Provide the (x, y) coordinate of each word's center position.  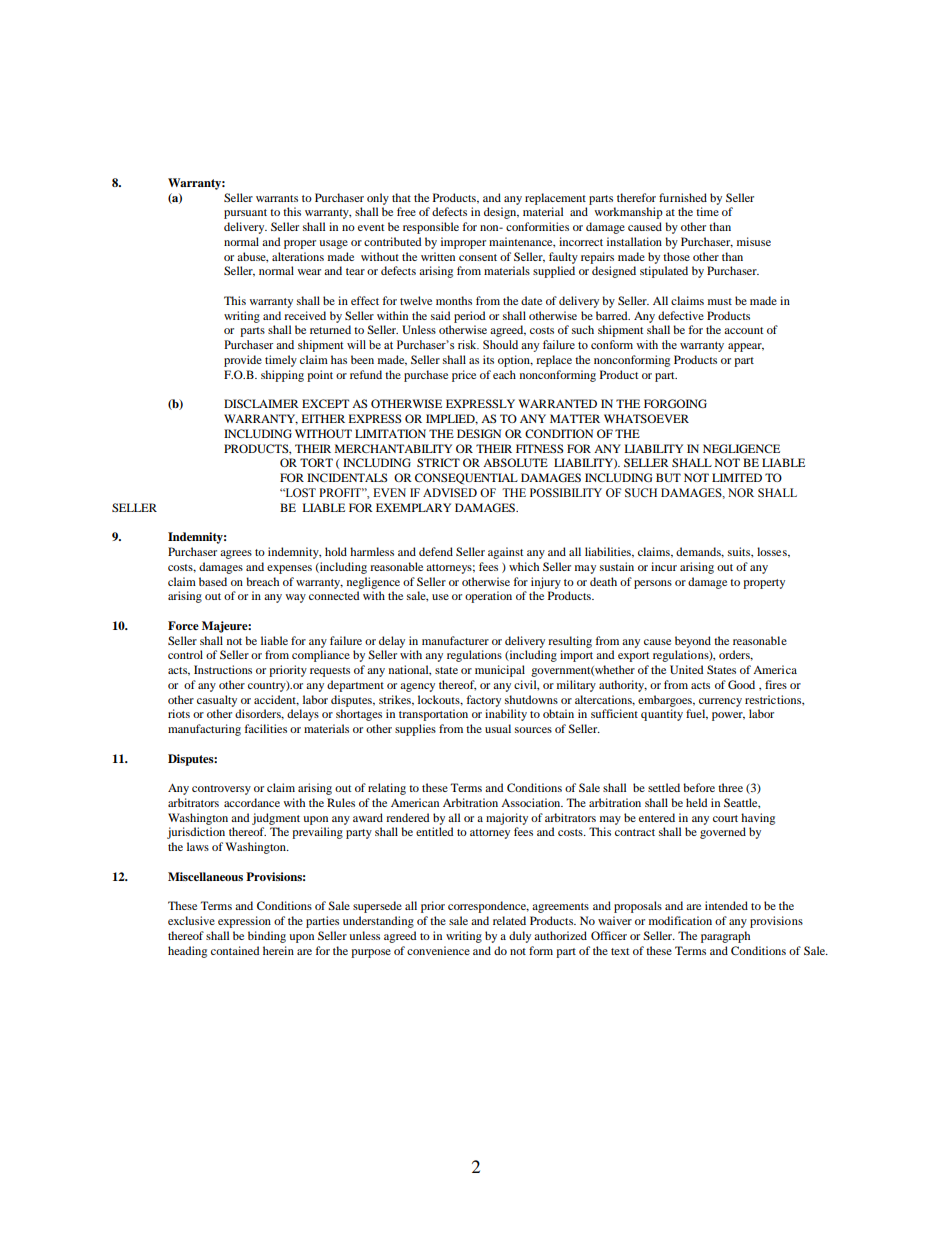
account (744, 330)
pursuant (245, 214)
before (699, 787)
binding (267, 937)
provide (243, 361)
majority (507, 819)
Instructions (223, 669)
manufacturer (455, 640)
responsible (431, 228)
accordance (252, 802)
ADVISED (450, 493)
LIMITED (737, 477)
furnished (683, 197)
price (464, 376)
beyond (693, 642)
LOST (299, 493)
